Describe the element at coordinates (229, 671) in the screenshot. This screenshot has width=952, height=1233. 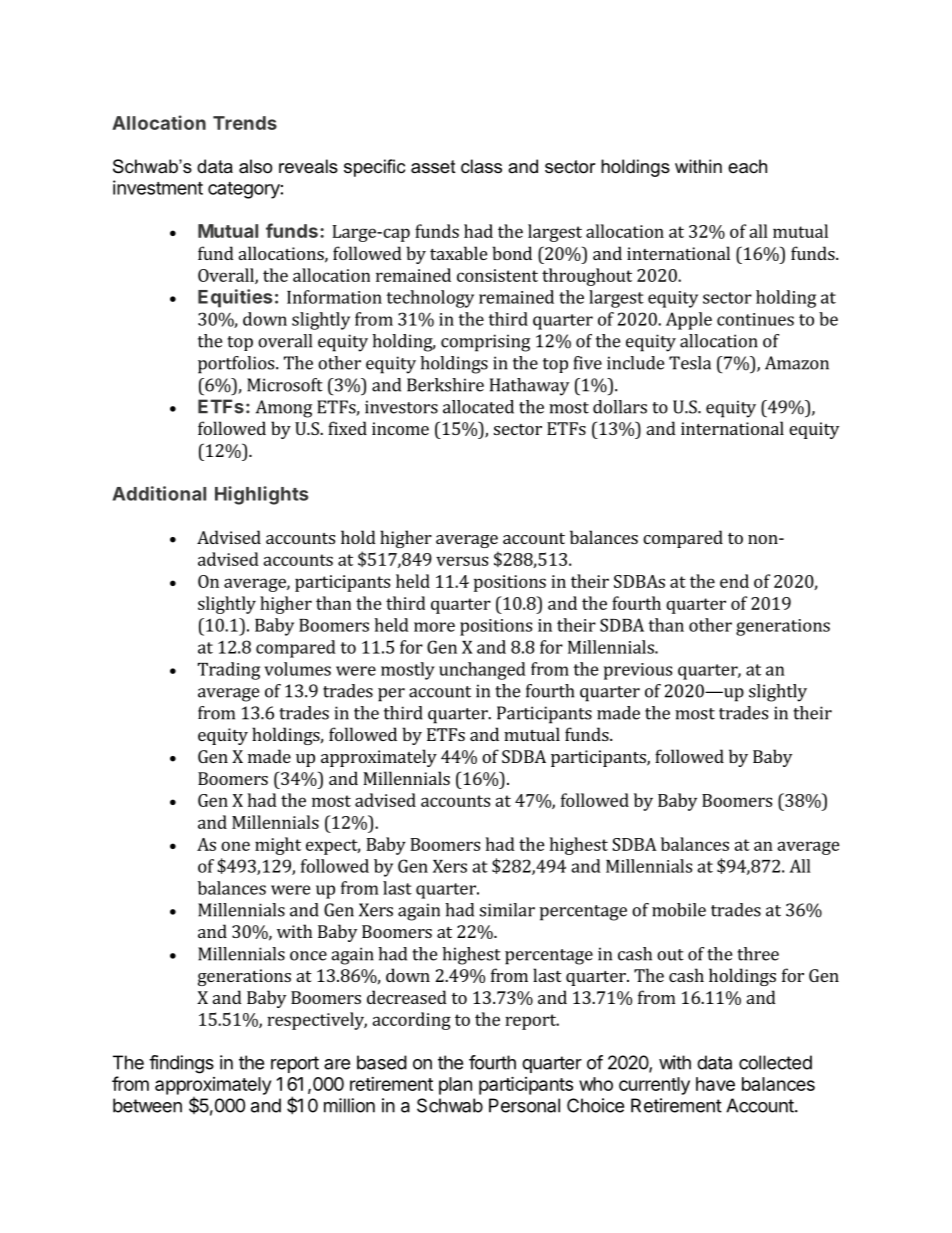
I see `Trading` at that location.
